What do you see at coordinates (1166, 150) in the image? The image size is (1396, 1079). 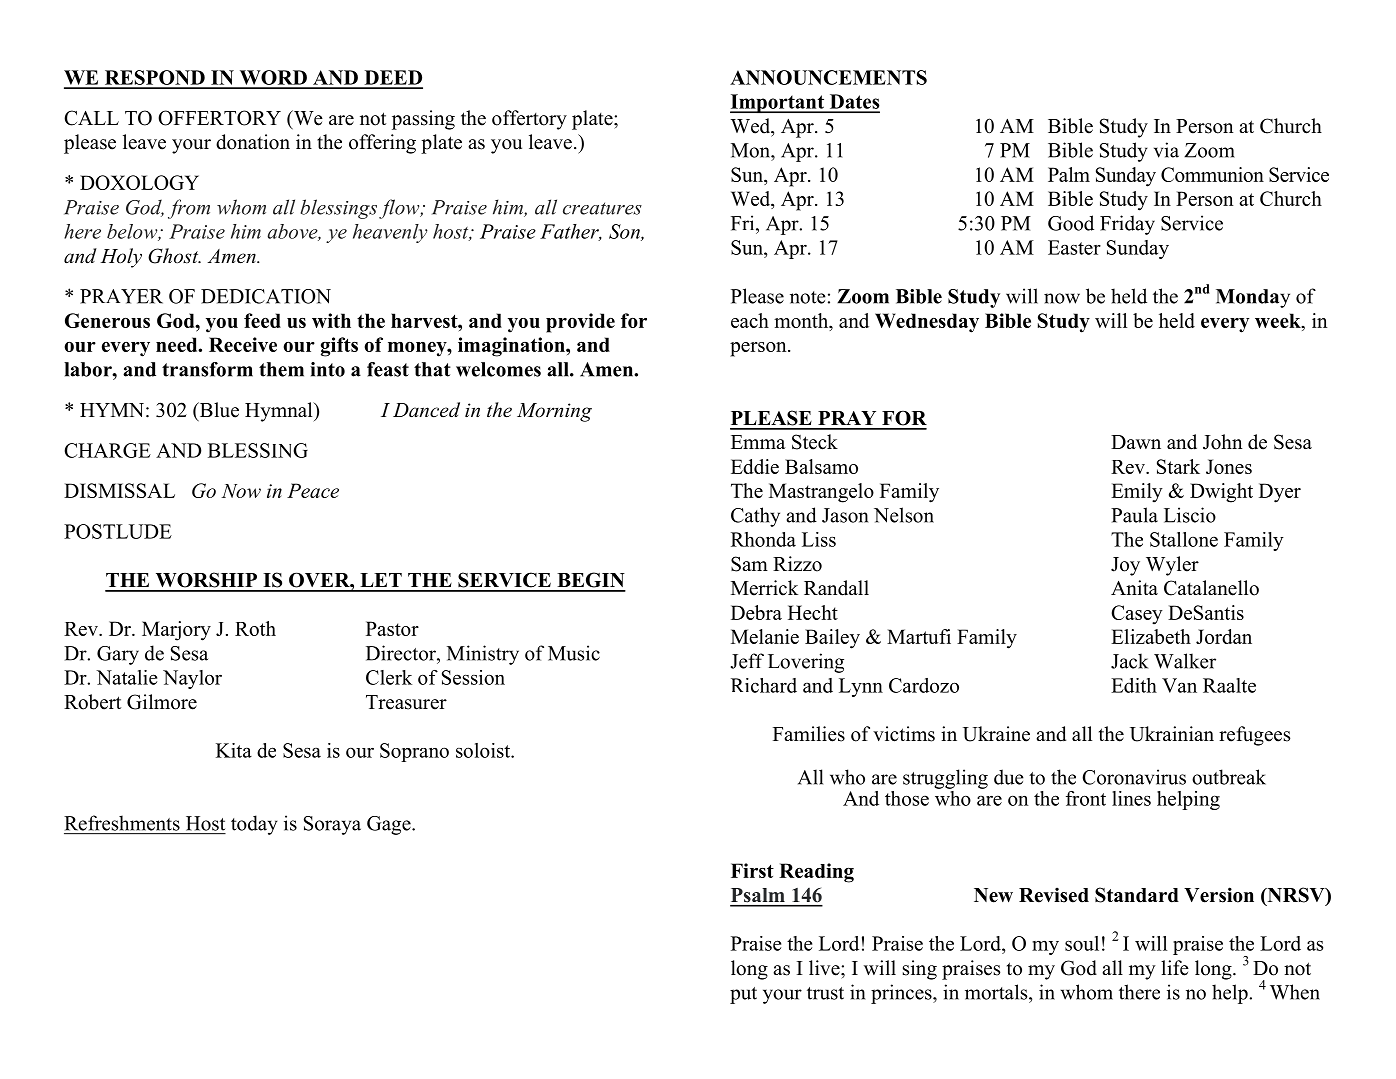 I see `via` at bounding box center [1166, 150].
